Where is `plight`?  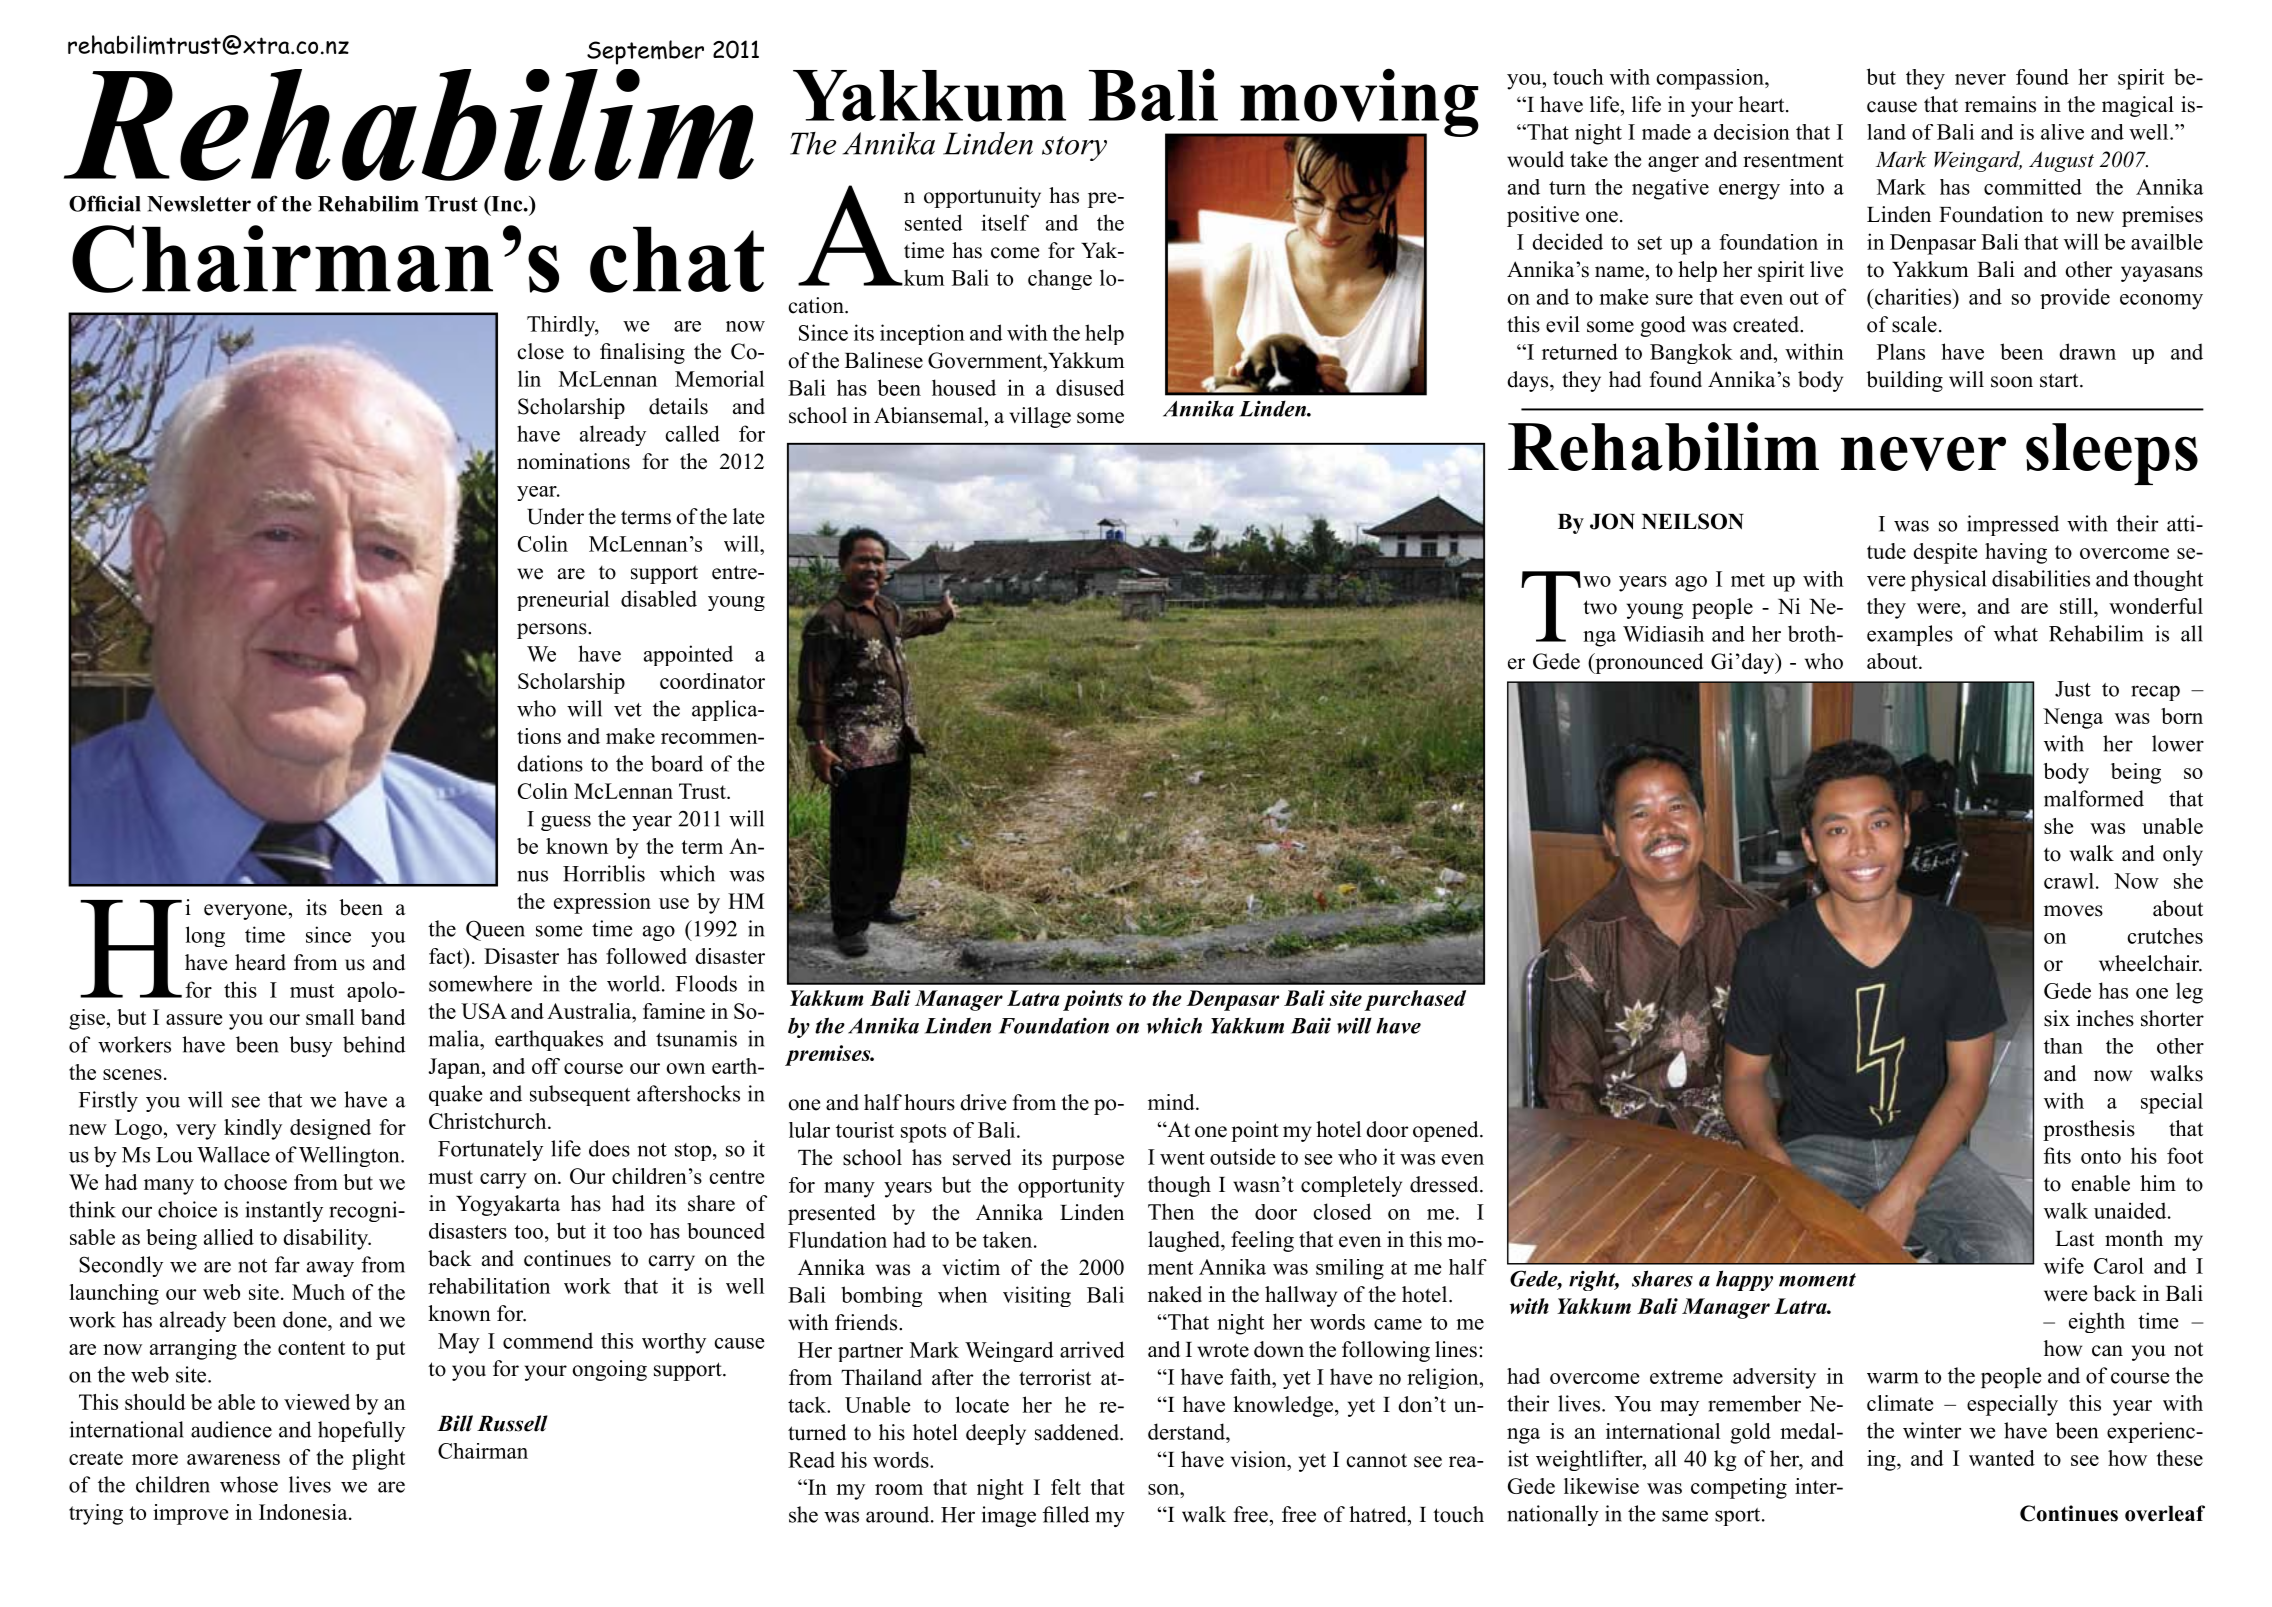 plight is located at coordinates (378, 1459).
